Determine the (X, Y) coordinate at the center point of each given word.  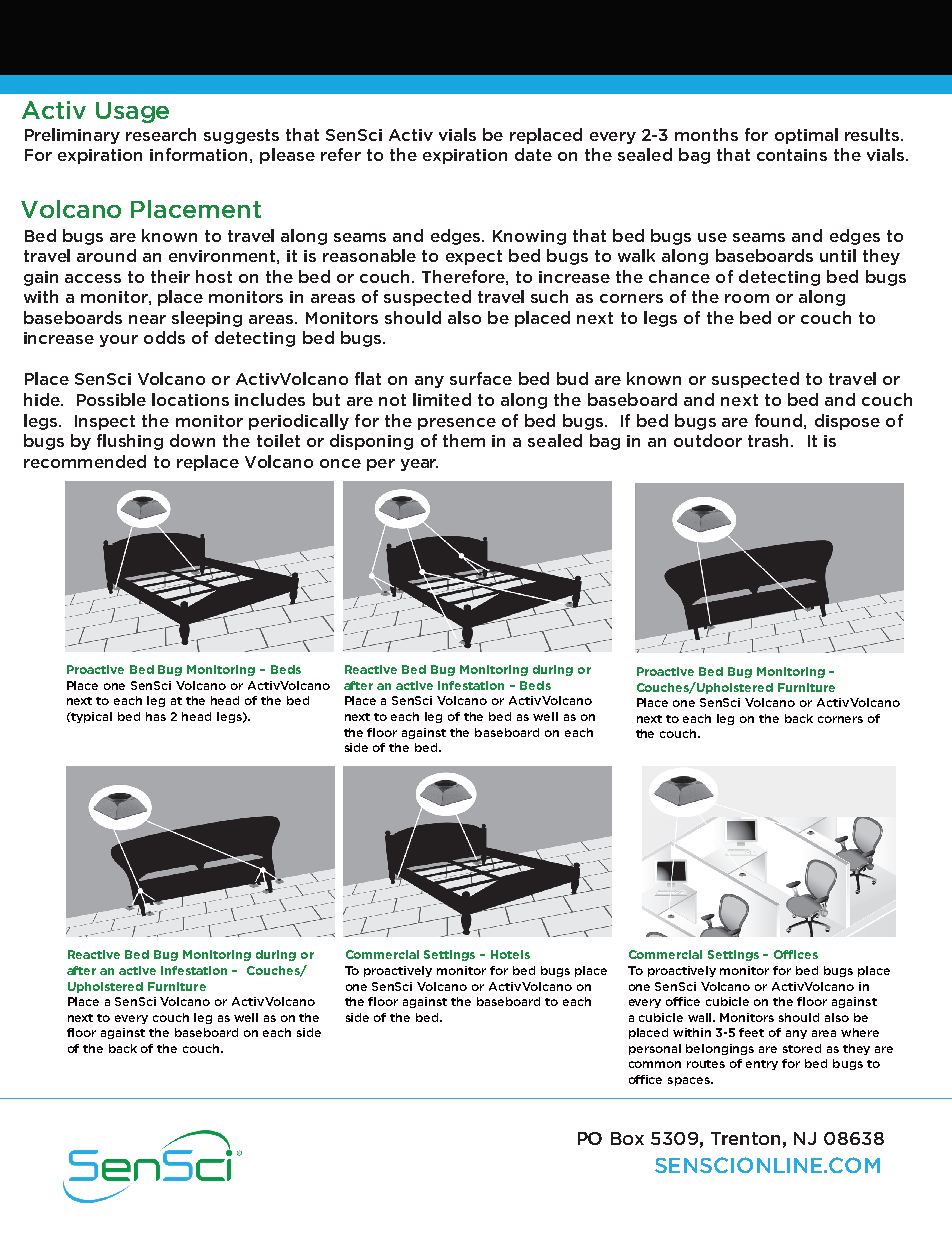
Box (627, 1138)
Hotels (510, 954)
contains (792, 155)
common (655, 1064)
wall (701, 1017)
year (419, 465)
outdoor (708, 440)
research (161, 134)
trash (770, 440)
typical (91, 717)
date (533, 154)
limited (442, 399)
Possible (111, 399)
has (156, 716)
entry (762, 1065)
